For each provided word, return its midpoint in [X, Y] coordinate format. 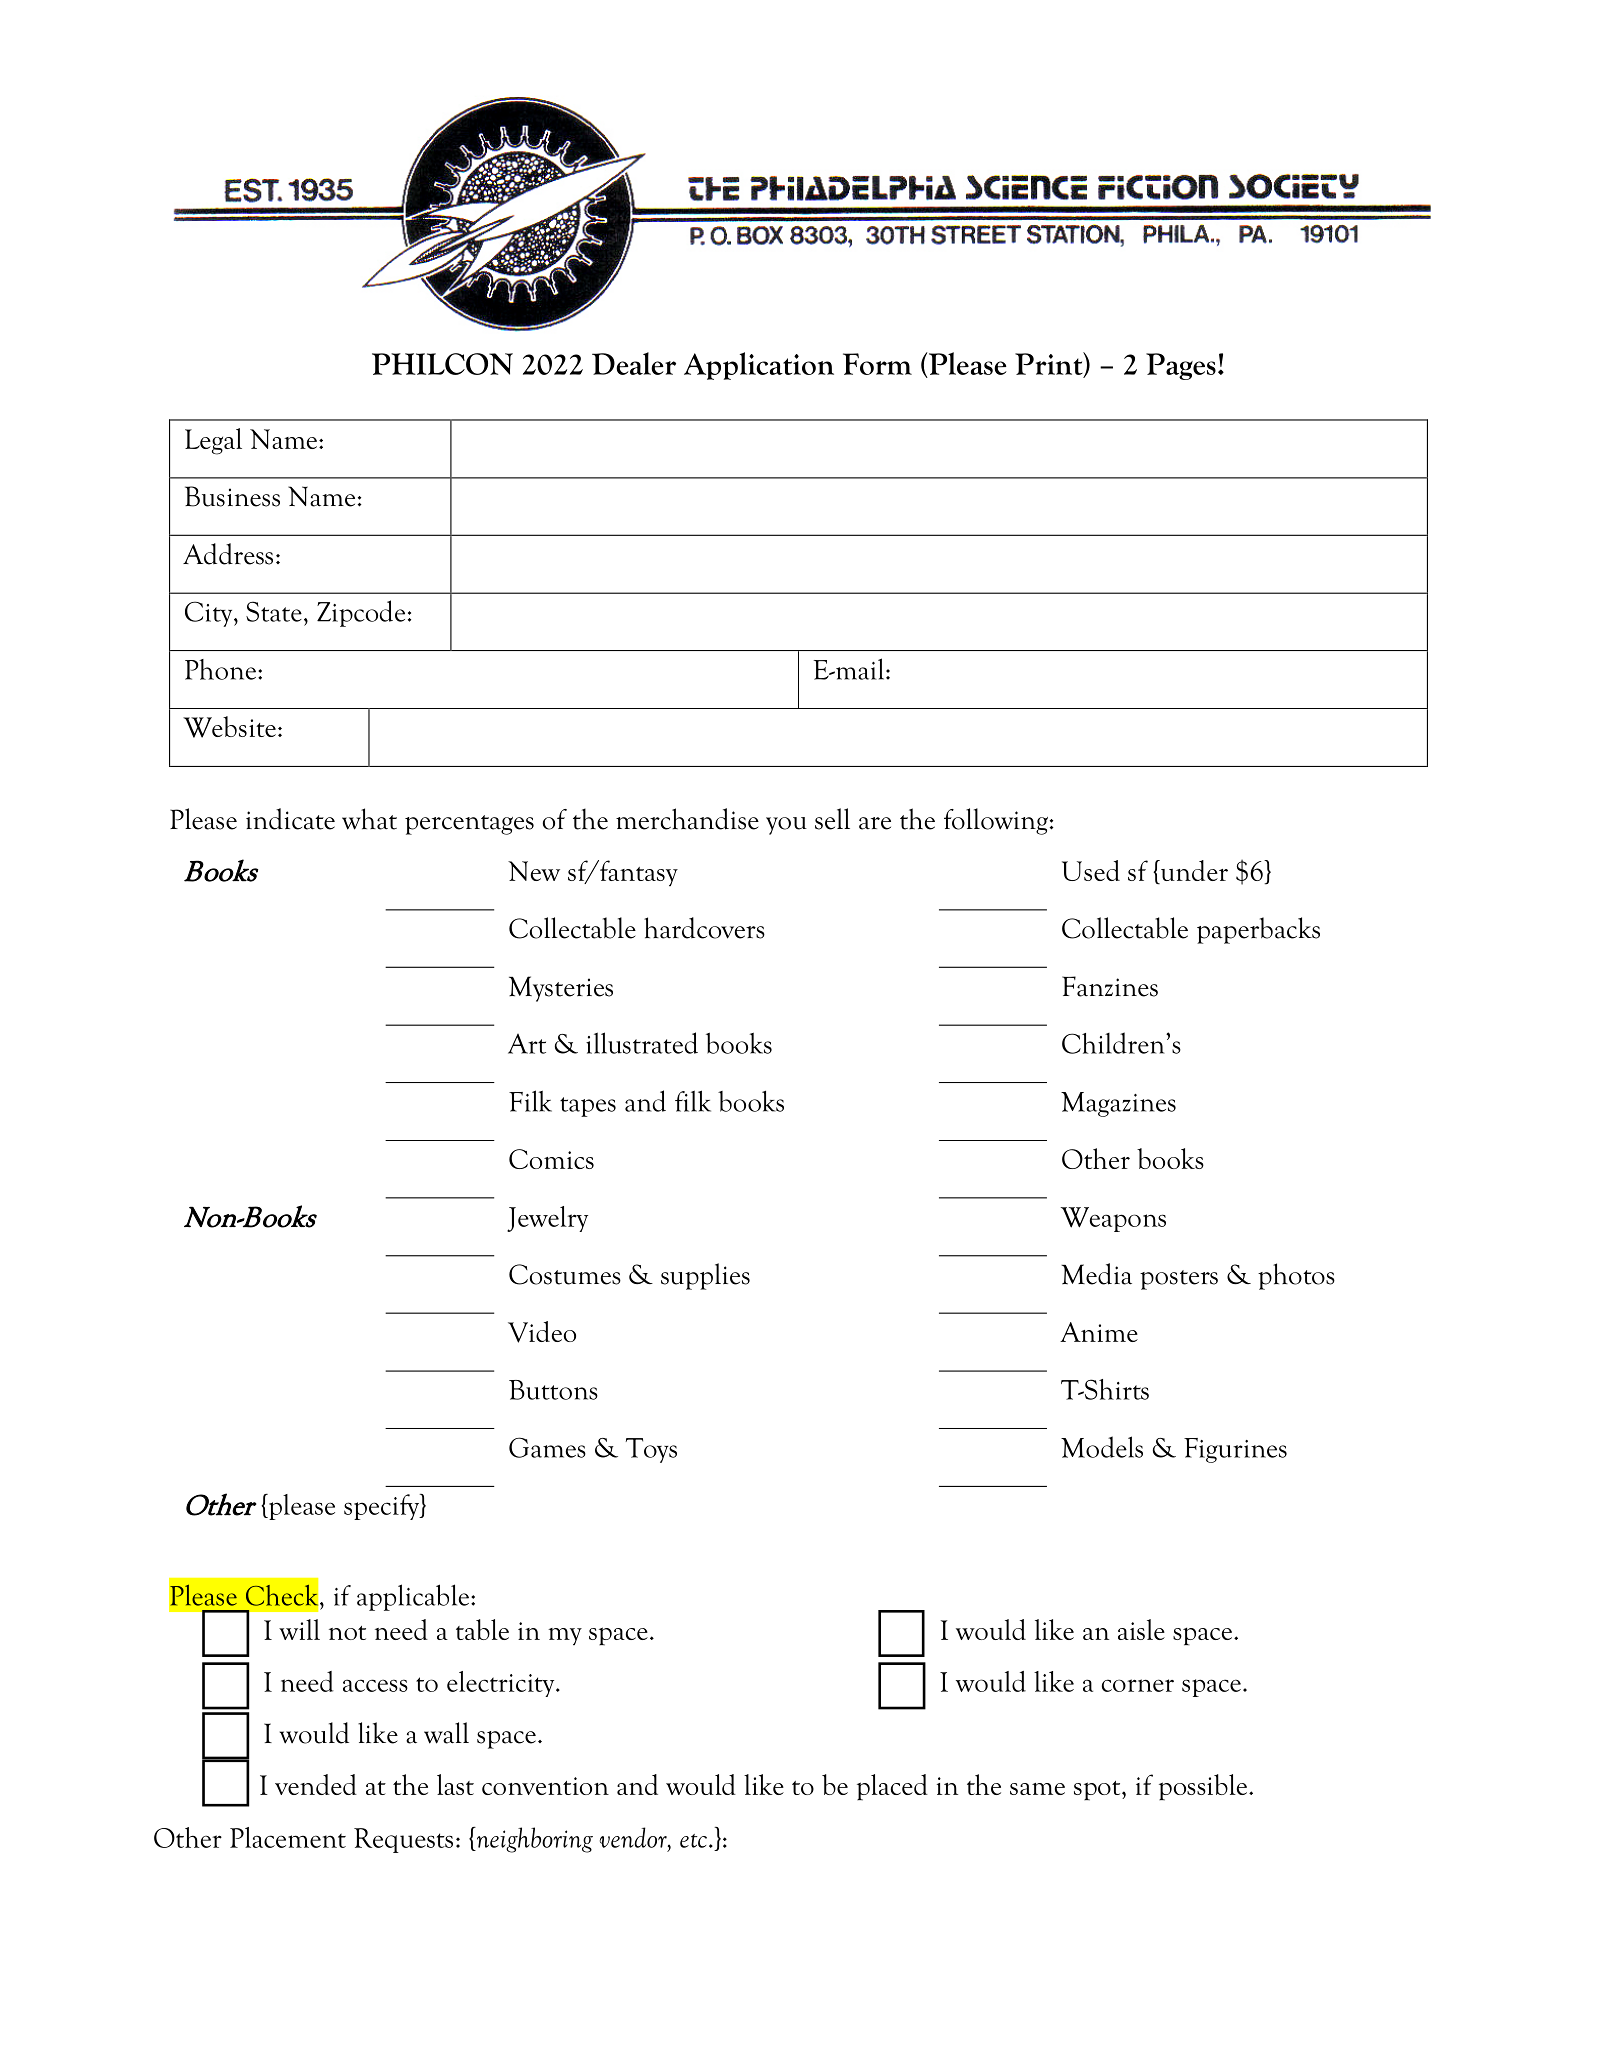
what [369, 819]
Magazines [1118, 1104]
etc [693, 1841]
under [1193, 872]
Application [759, 366]
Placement [288, 1837]
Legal [213, 441]
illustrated [642, 1043]
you [786, 826]
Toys [651, 1450]
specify [383, 1507]
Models [1102, 1447]
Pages [1181, 366]
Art [527, 1044]
